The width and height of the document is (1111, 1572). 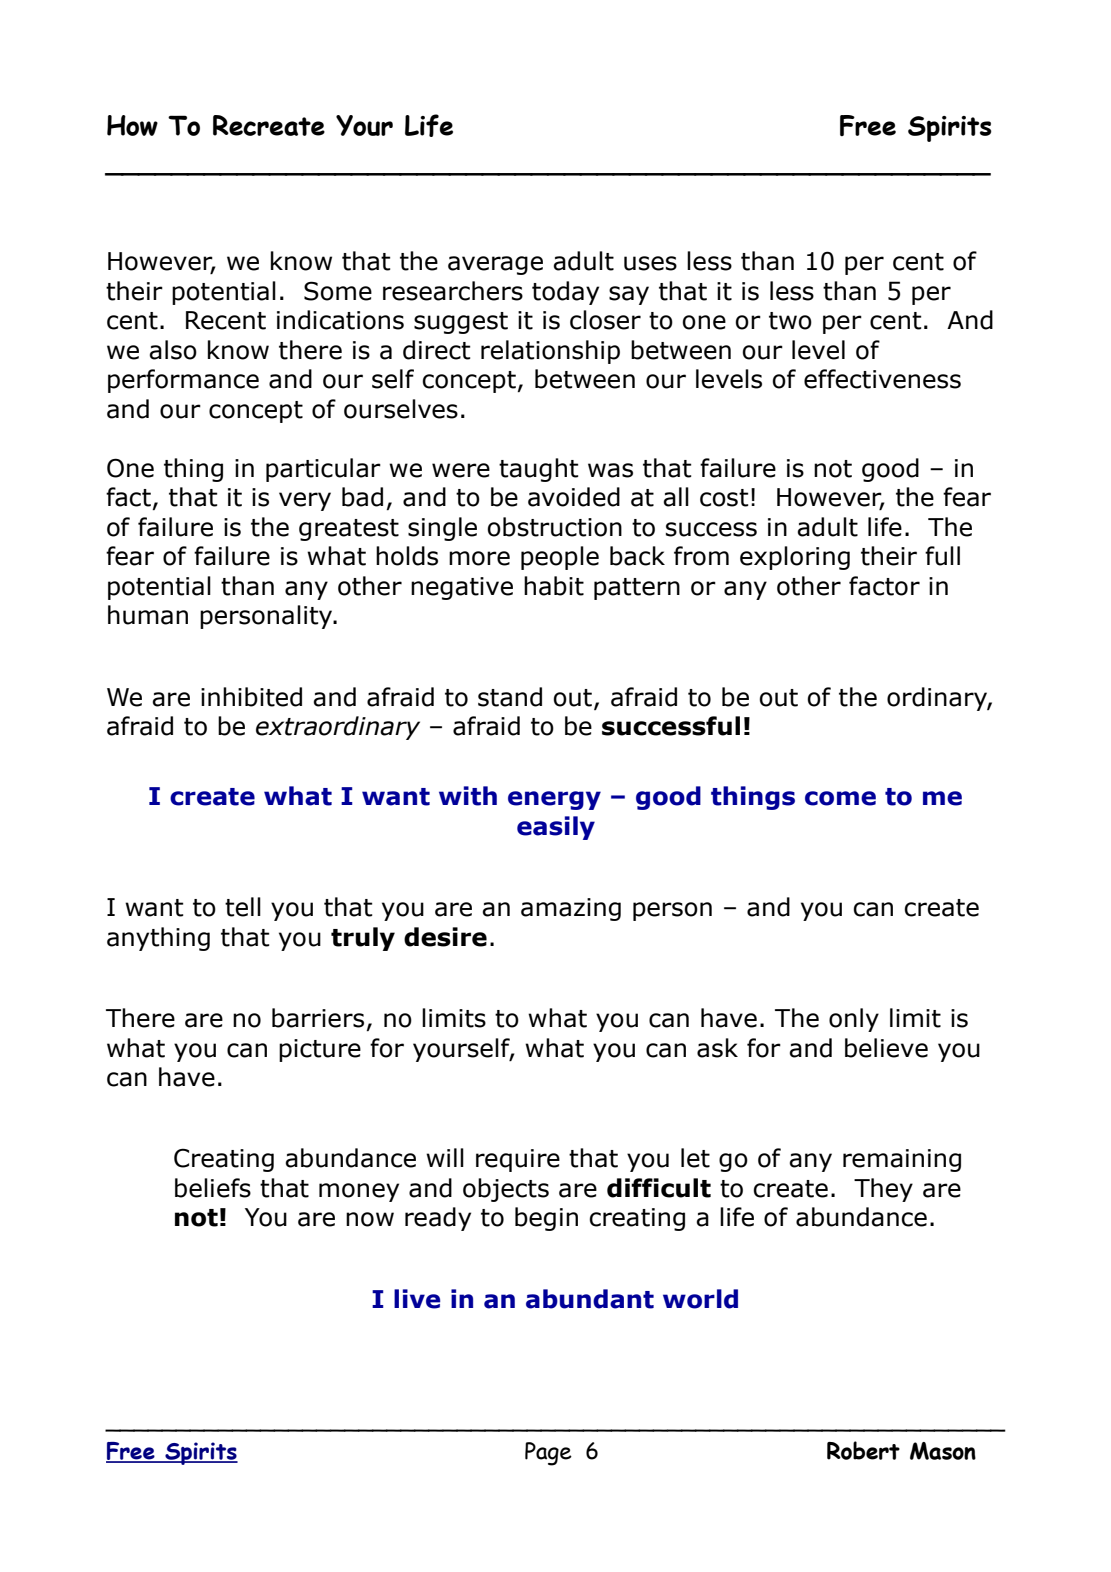 I want to click on come, so click(x=840, y=798).
